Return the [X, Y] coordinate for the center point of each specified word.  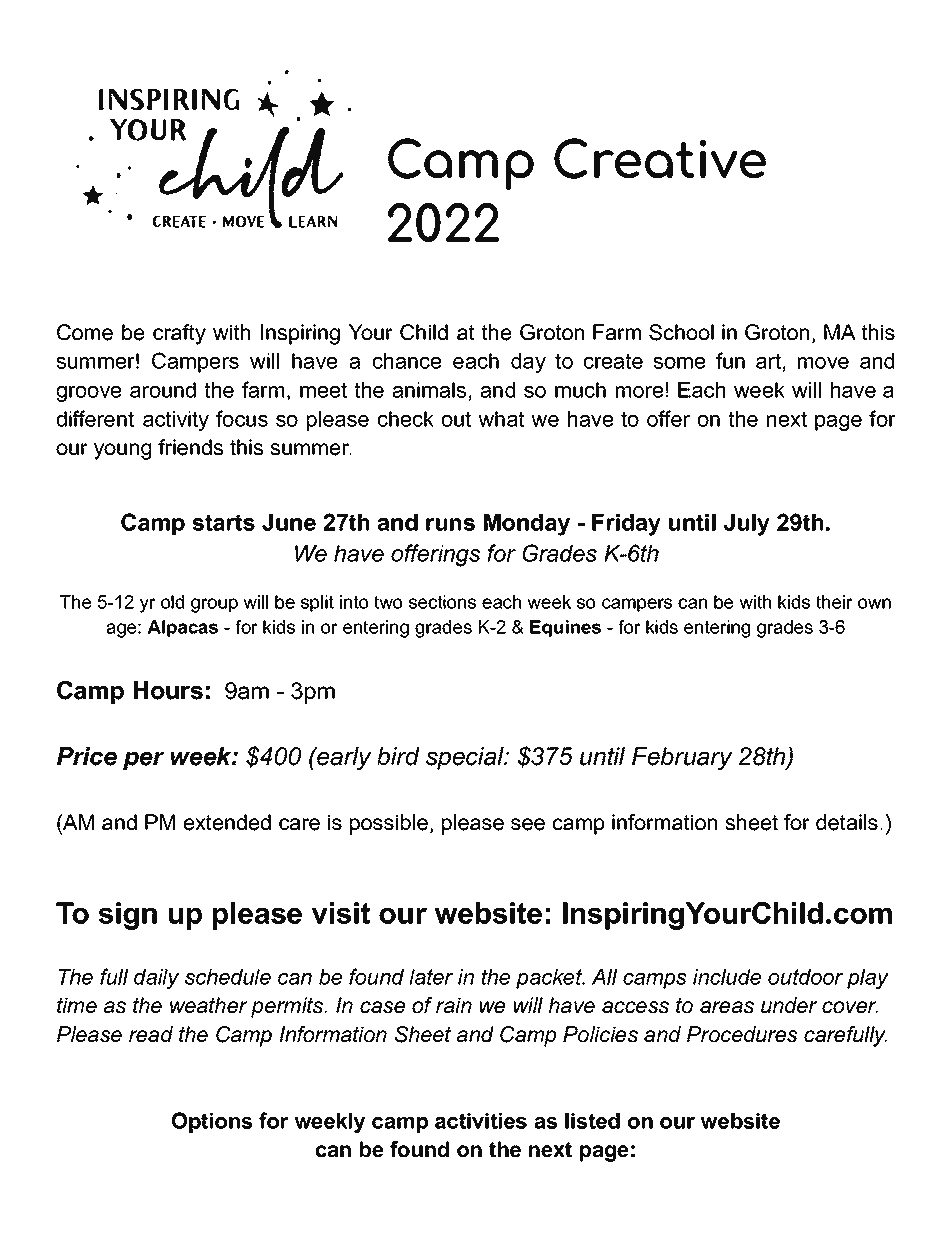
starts [223, 522]
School [681, 332]
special [466, 758]
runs [450, 524]
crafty [179, 334]
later [431, 977]
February [682, 758]
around [163, 390]
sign [127, 916]
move [823, 363]
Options [212, 1122]
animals [429, 390]
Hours [168, 690]
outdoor [805, 977]
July [747, 525]
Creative [660, 158]
